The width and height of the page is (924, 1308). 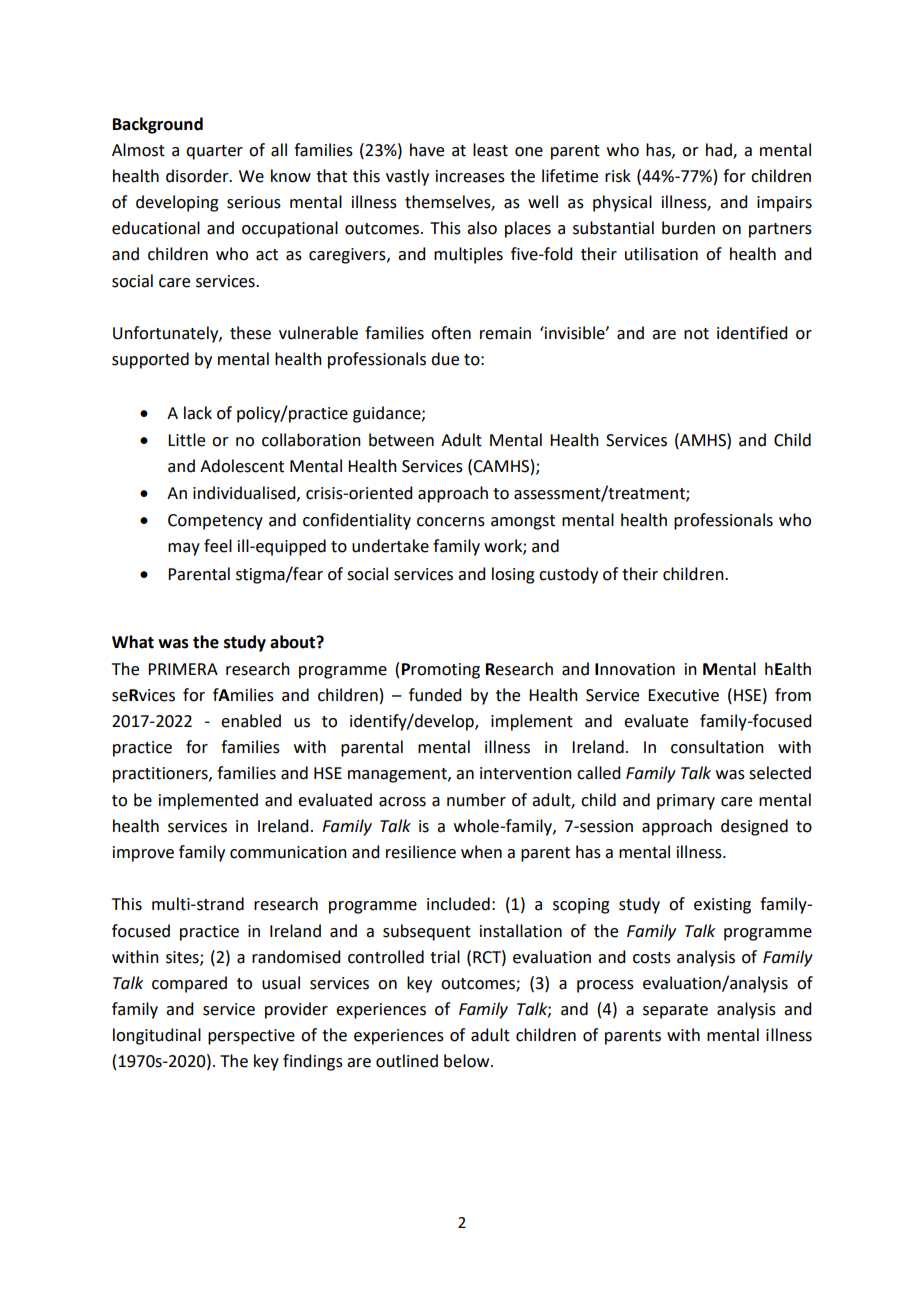 I want to click on Little, so click(x=186, y=440).
